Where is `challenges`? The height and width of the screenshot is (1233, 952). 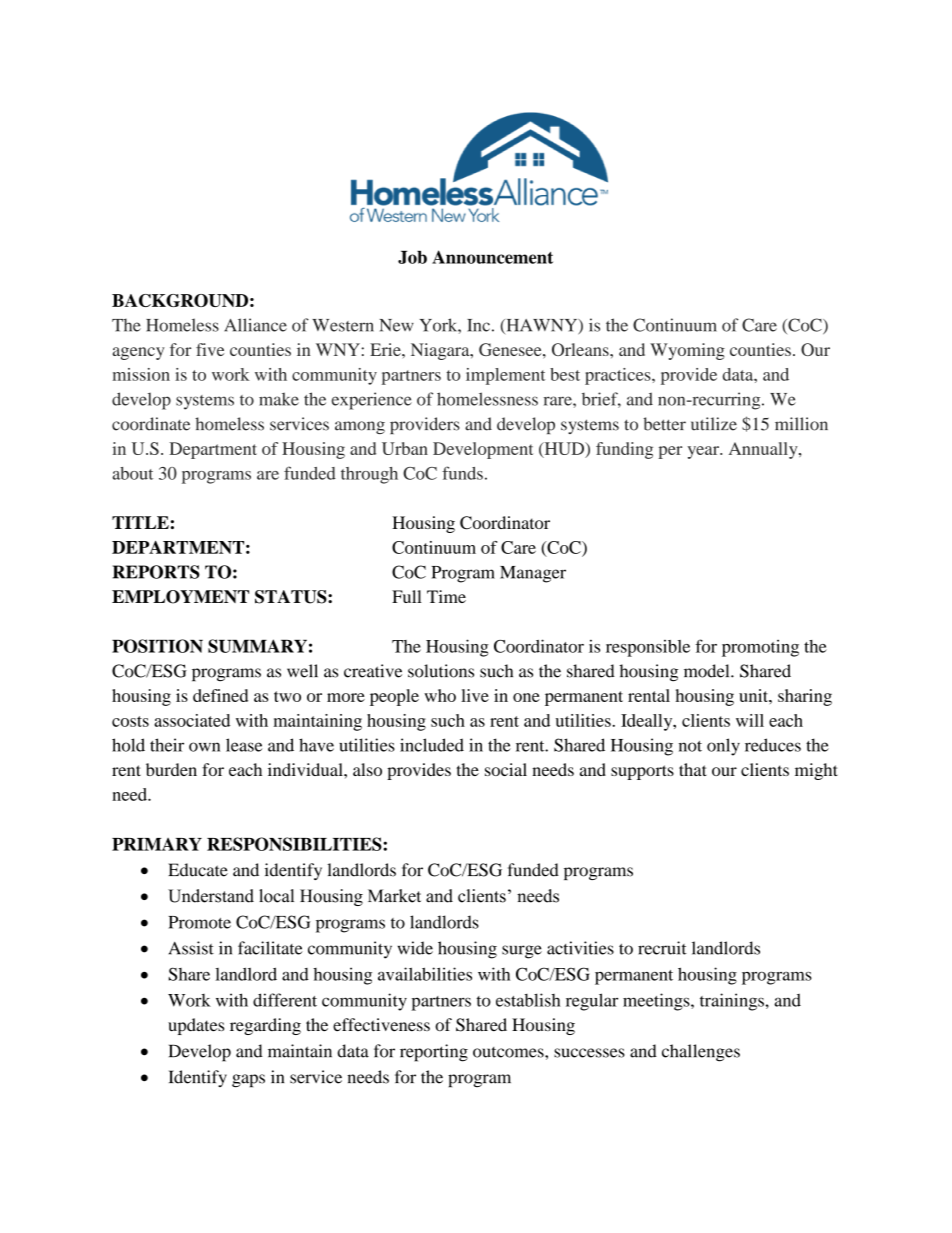 challenges is located at coordinates (701, 1053).
